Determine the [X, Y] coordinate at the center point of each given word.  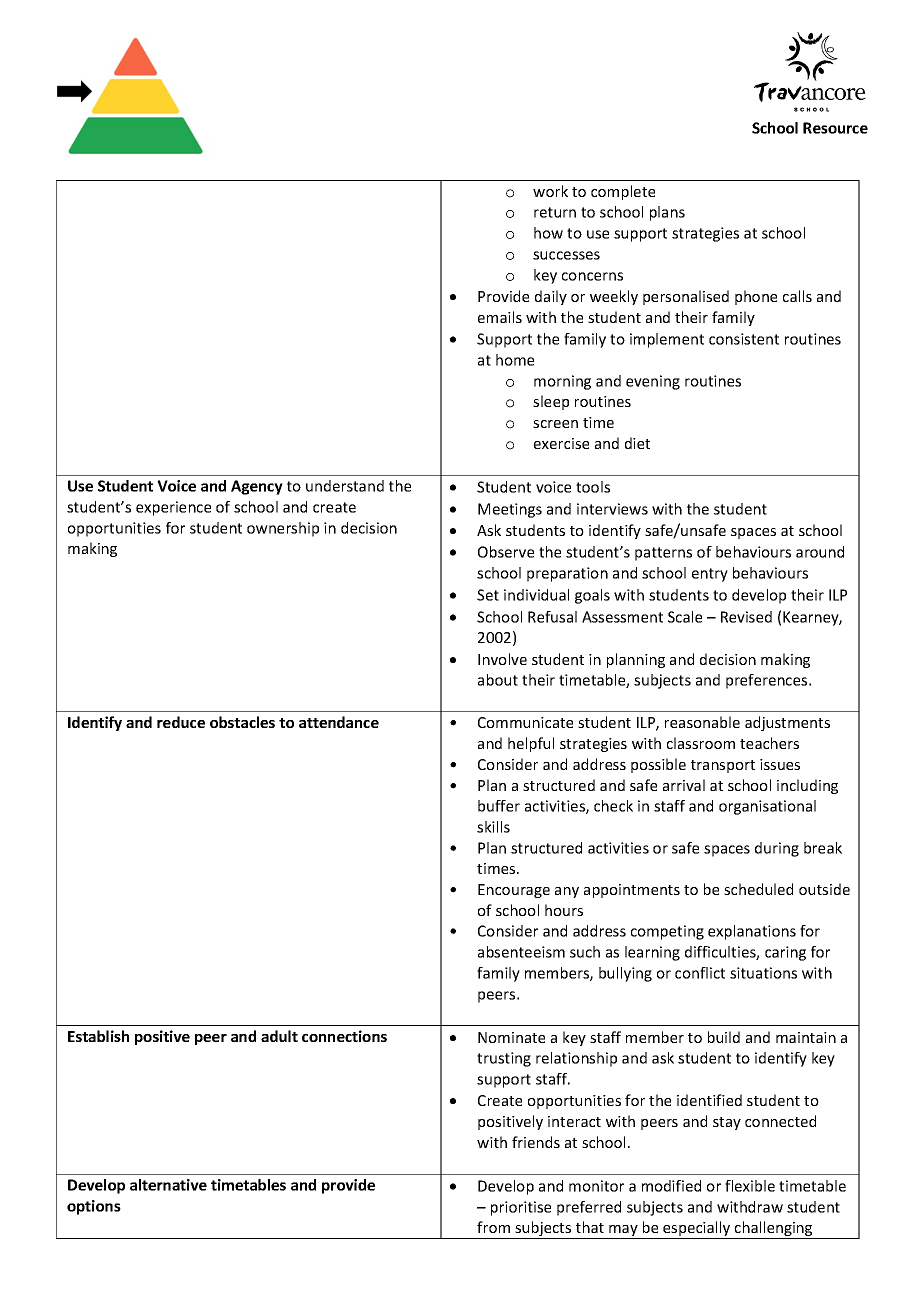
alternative [168, 1185]
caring [785, 953]
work [550, 191]
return [555, 212]
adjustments [787, 723]
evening [653, 382]
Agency [257, 487]
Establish [98, 1036]
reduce [181, 722]
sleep [551, 402]
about [498, 680]
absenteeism [521, 952]
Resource [835, 128]
